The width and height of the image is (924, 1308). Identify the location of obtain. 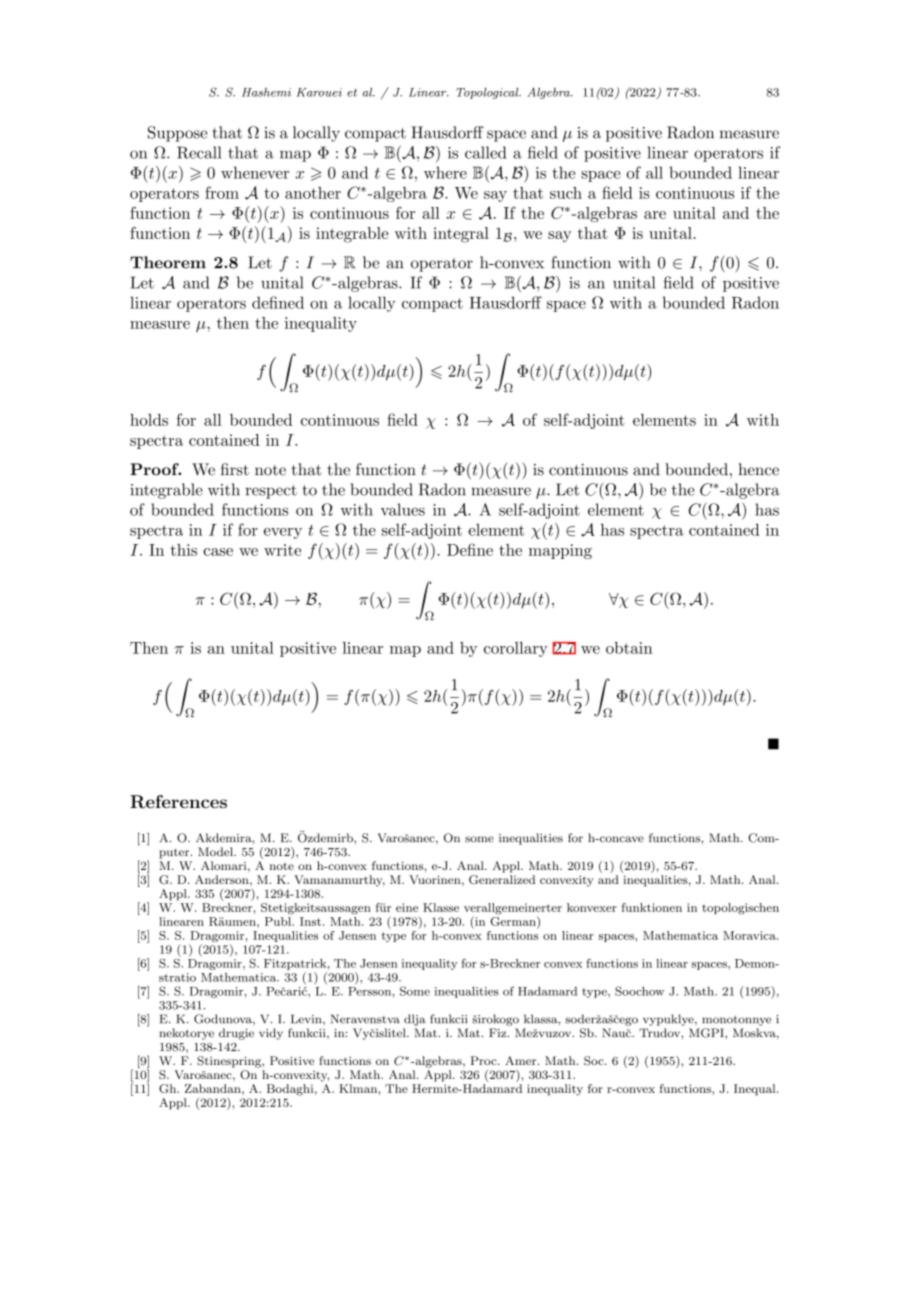
(629, 648).
